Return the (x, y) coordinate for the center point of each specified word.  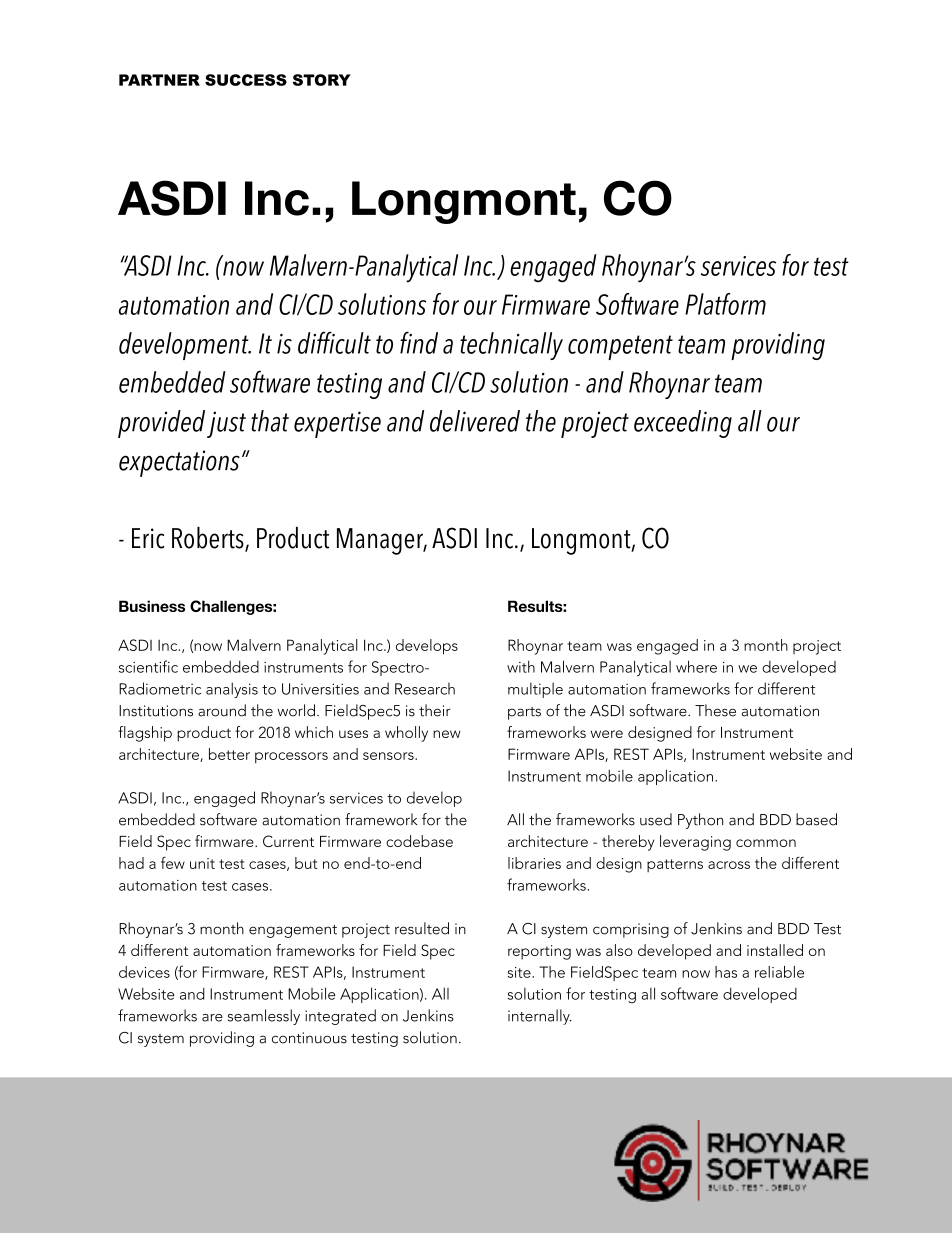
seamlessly (264, 1017)
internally (539, 1017)
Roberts (209, 539)
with (521, 666)
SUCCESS (246, 80)
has (726, 972)
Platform (725, 304)
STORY (322, 80)
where (696, 666)
